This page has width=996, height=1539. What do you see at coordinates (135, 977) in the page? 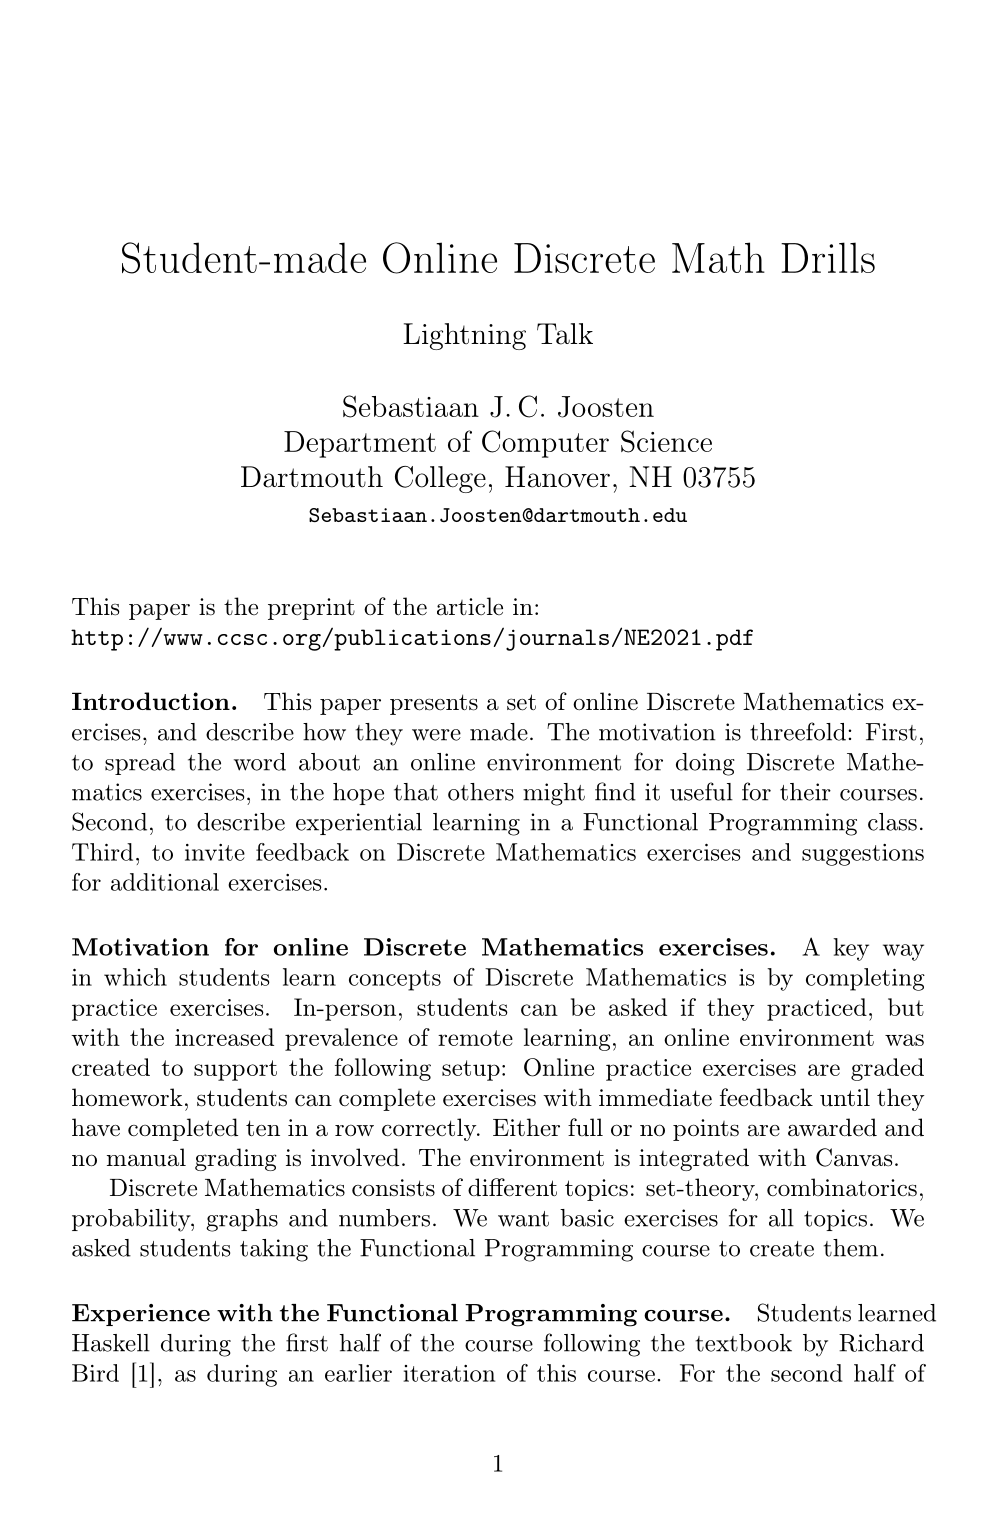
I see `which` at bounding box center [135, 977].
